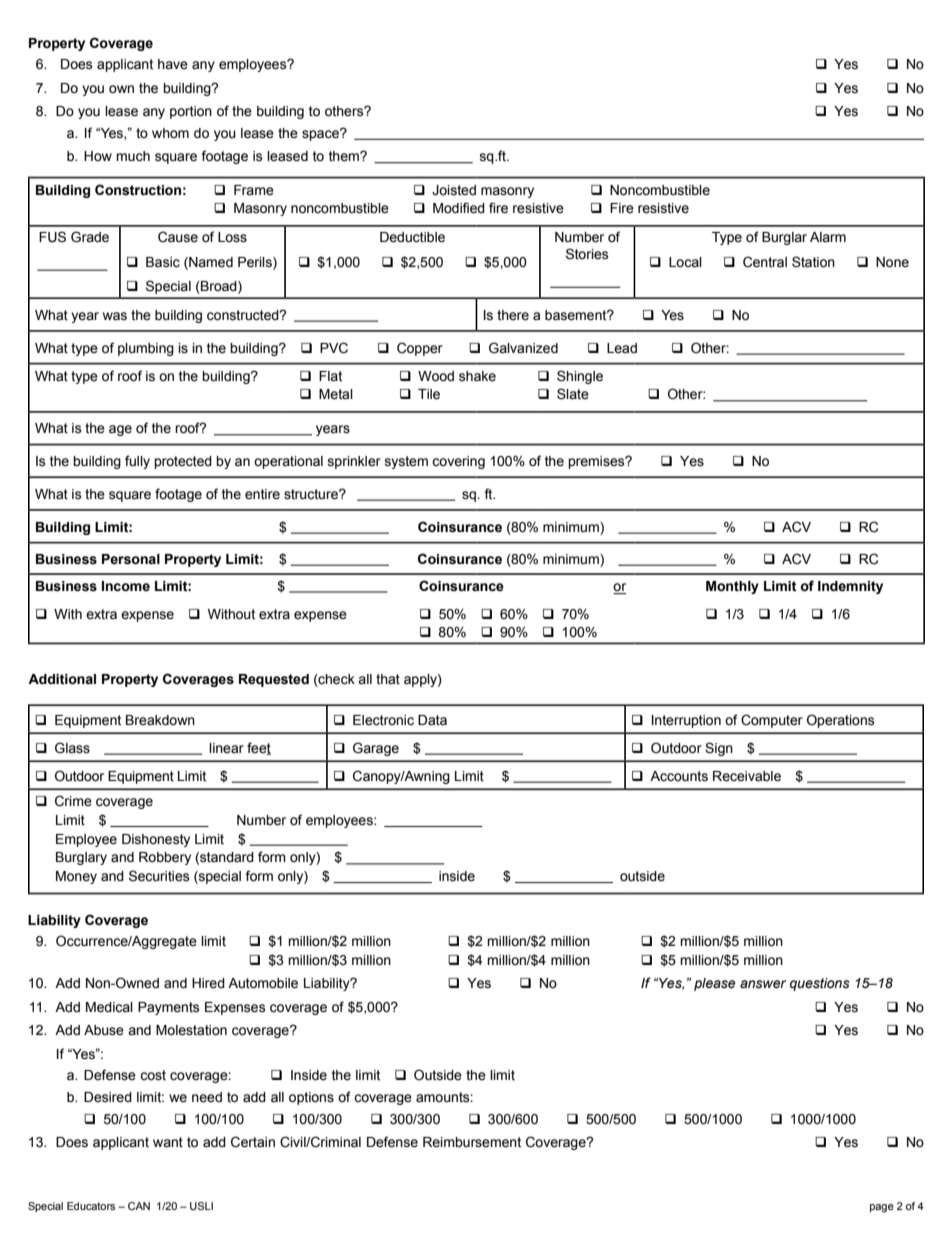 This screenshot has height=1233, width=952. I want to click on want, so click(168, 1142).
